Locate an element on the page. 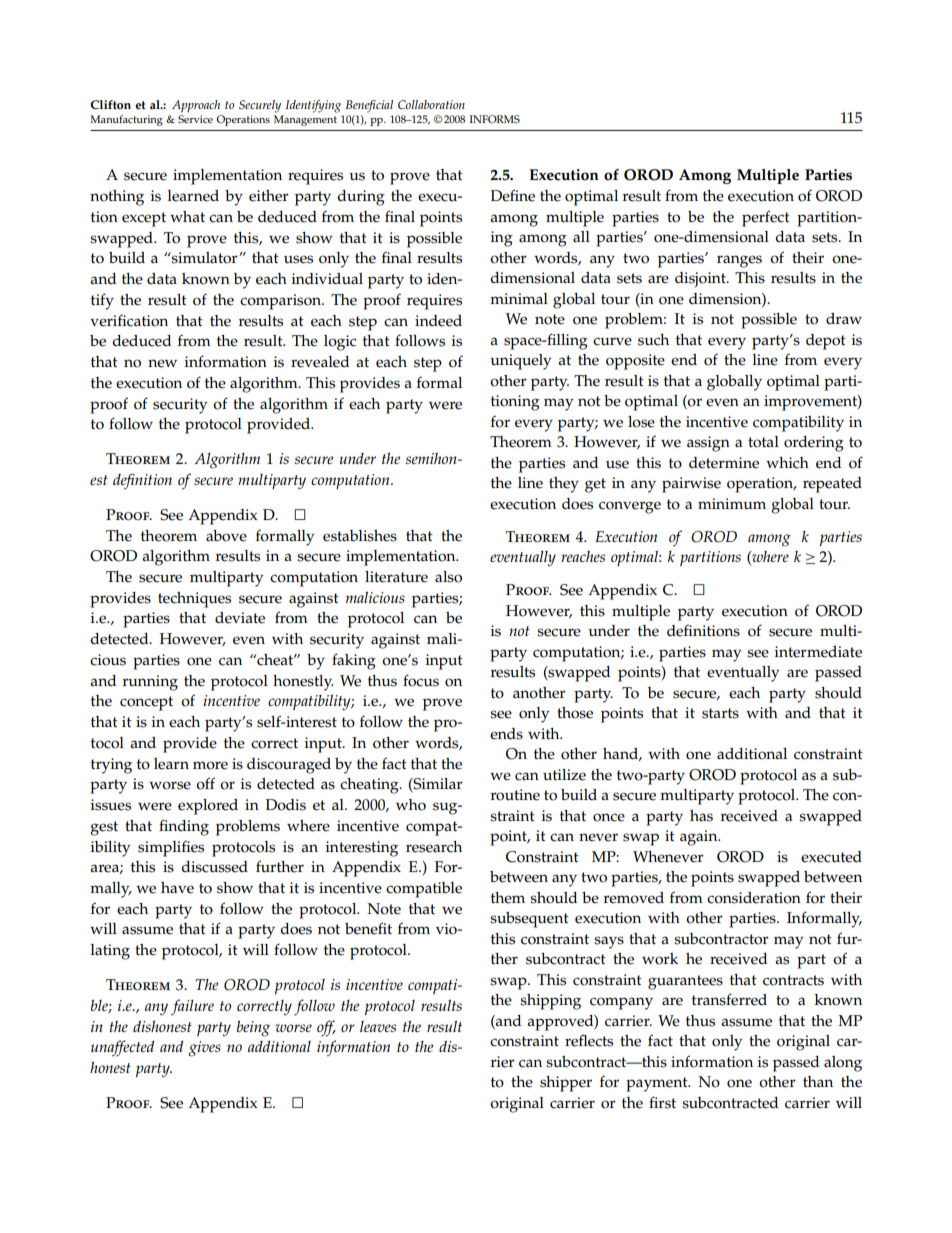 Image resolution: width=952 pixels, height=1233 pixels. more is located at coordinates (210, 765).
